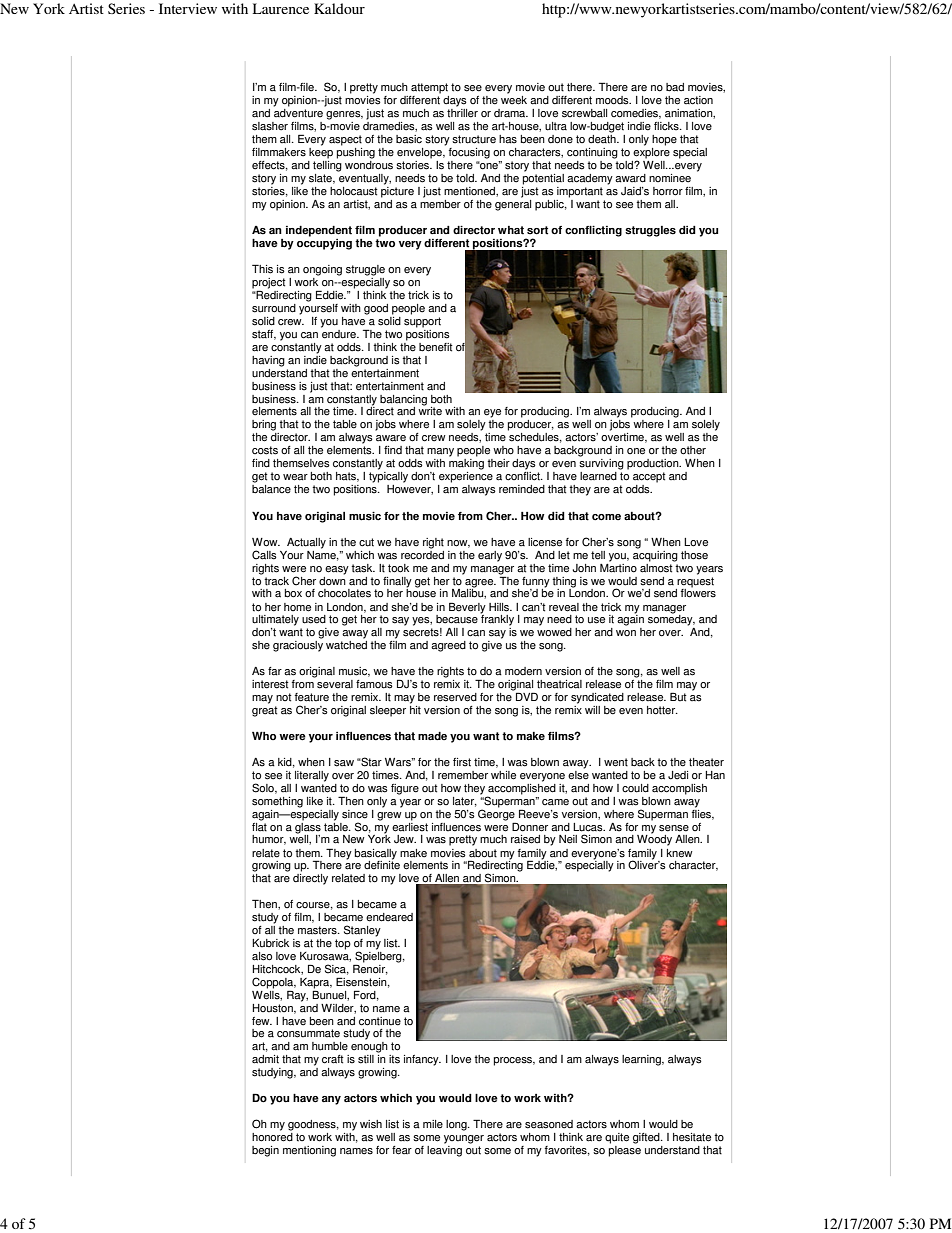 The height and width of the screenshot is (1233, 952). What do you see at coordinates (657, 567) in the screenshot?
I see `almost` at bounding box center [657, 567].
